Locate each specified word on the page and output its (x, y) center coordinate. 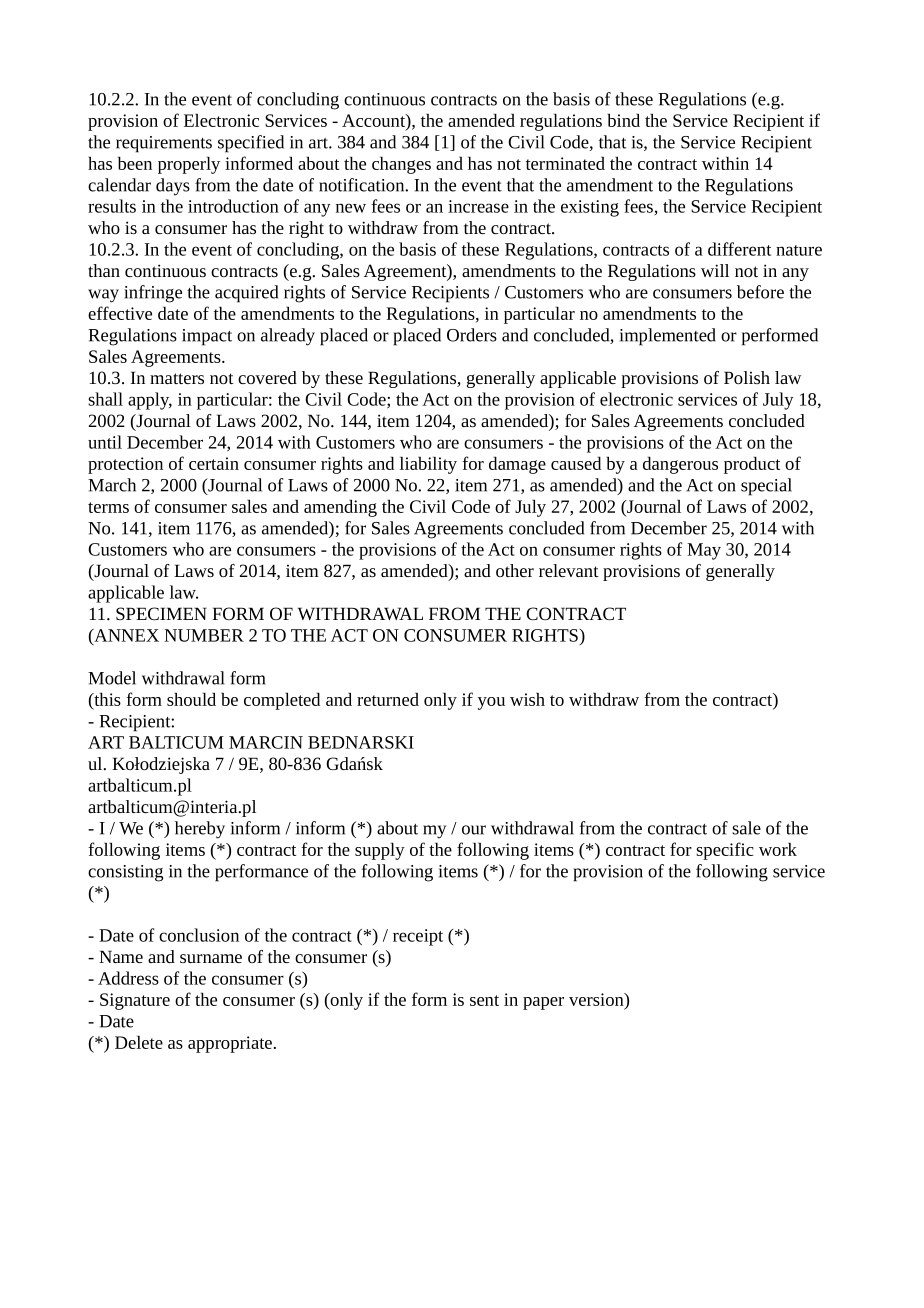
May (704, 551)
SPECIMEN (161, 613)
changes (401, 165)
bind (623, 120)
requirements (164, 144)
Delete (139, 1042)
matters (177, 378)
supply (380, 851)
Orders (472, 335)
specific (725, 851)
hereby (200, 830)
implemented (668, 337)
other (515, 570)
